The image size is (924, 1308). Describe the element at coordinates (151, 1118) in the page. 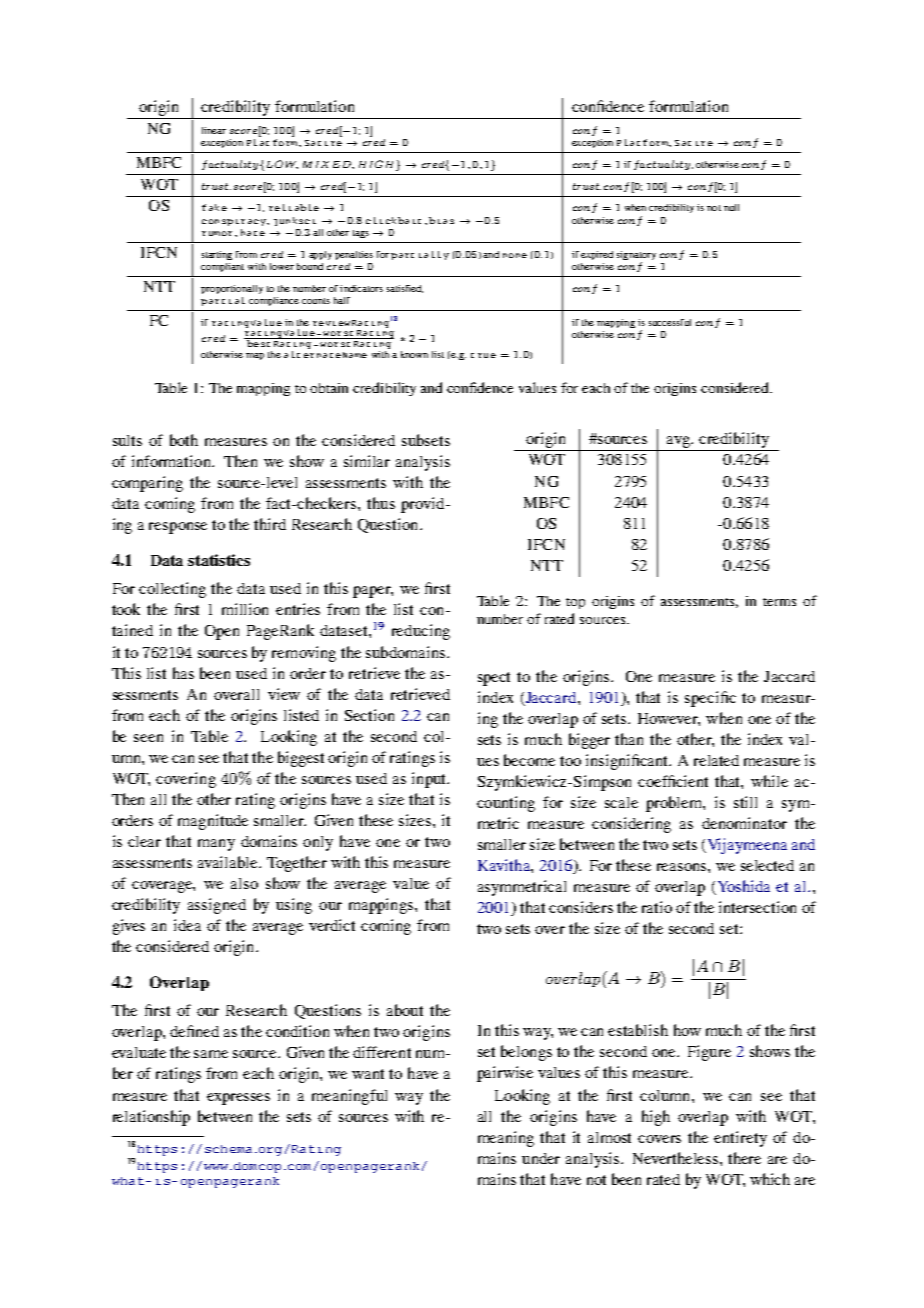

I see `relationship` at that location.
